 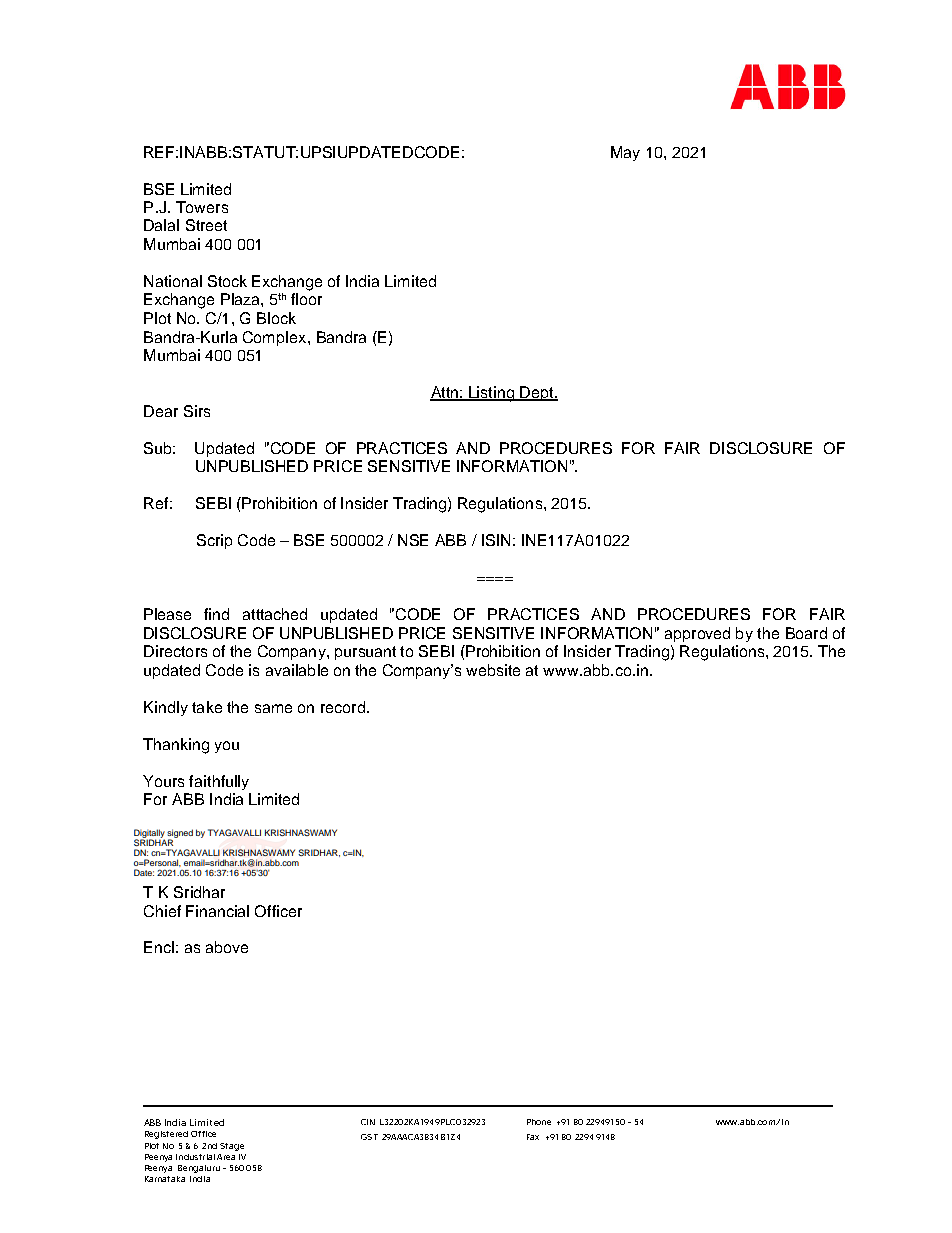 I want to click on May, so click(x=625, y=153).
